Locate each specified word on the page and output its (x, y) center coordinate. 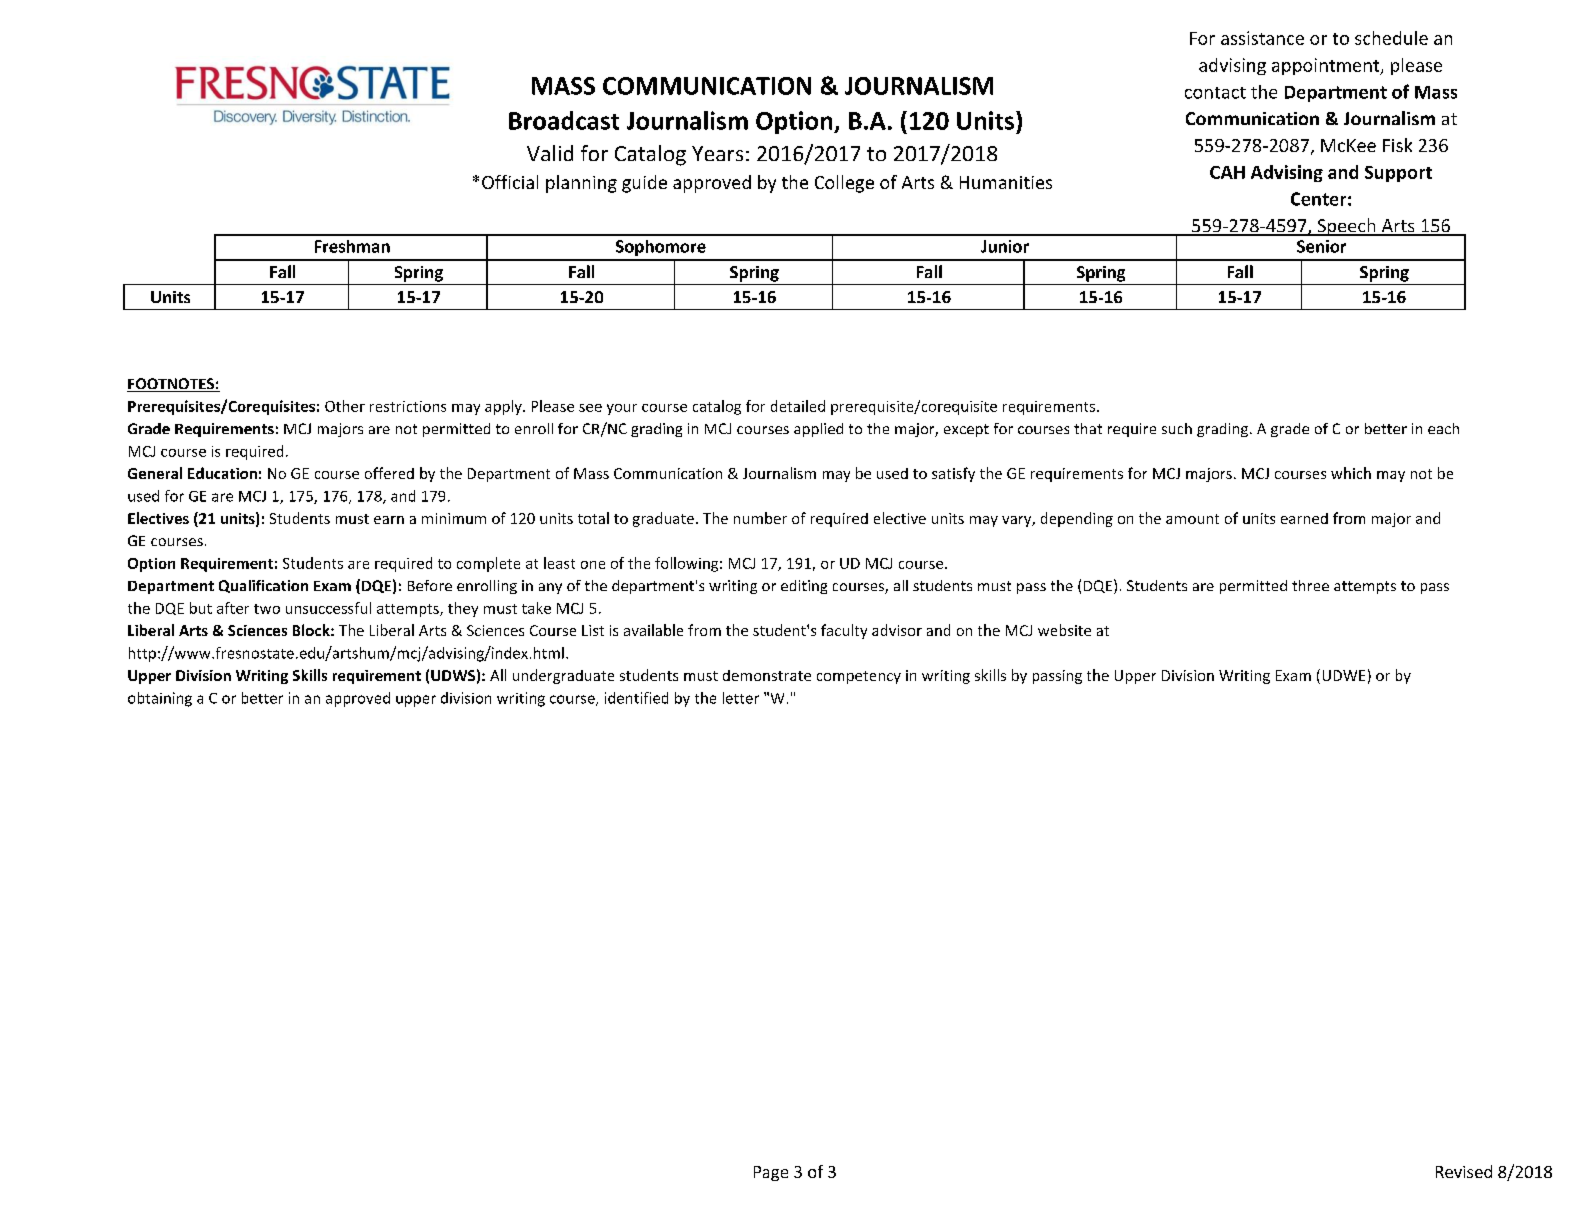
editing (804, 587)
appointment (1327, 66)
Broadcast (564, 120)
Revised (1464, 1171)
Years (717, 153)
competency (859, 677)
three (1310, 585)
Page (771, 1173)
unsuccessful (328, 608)
